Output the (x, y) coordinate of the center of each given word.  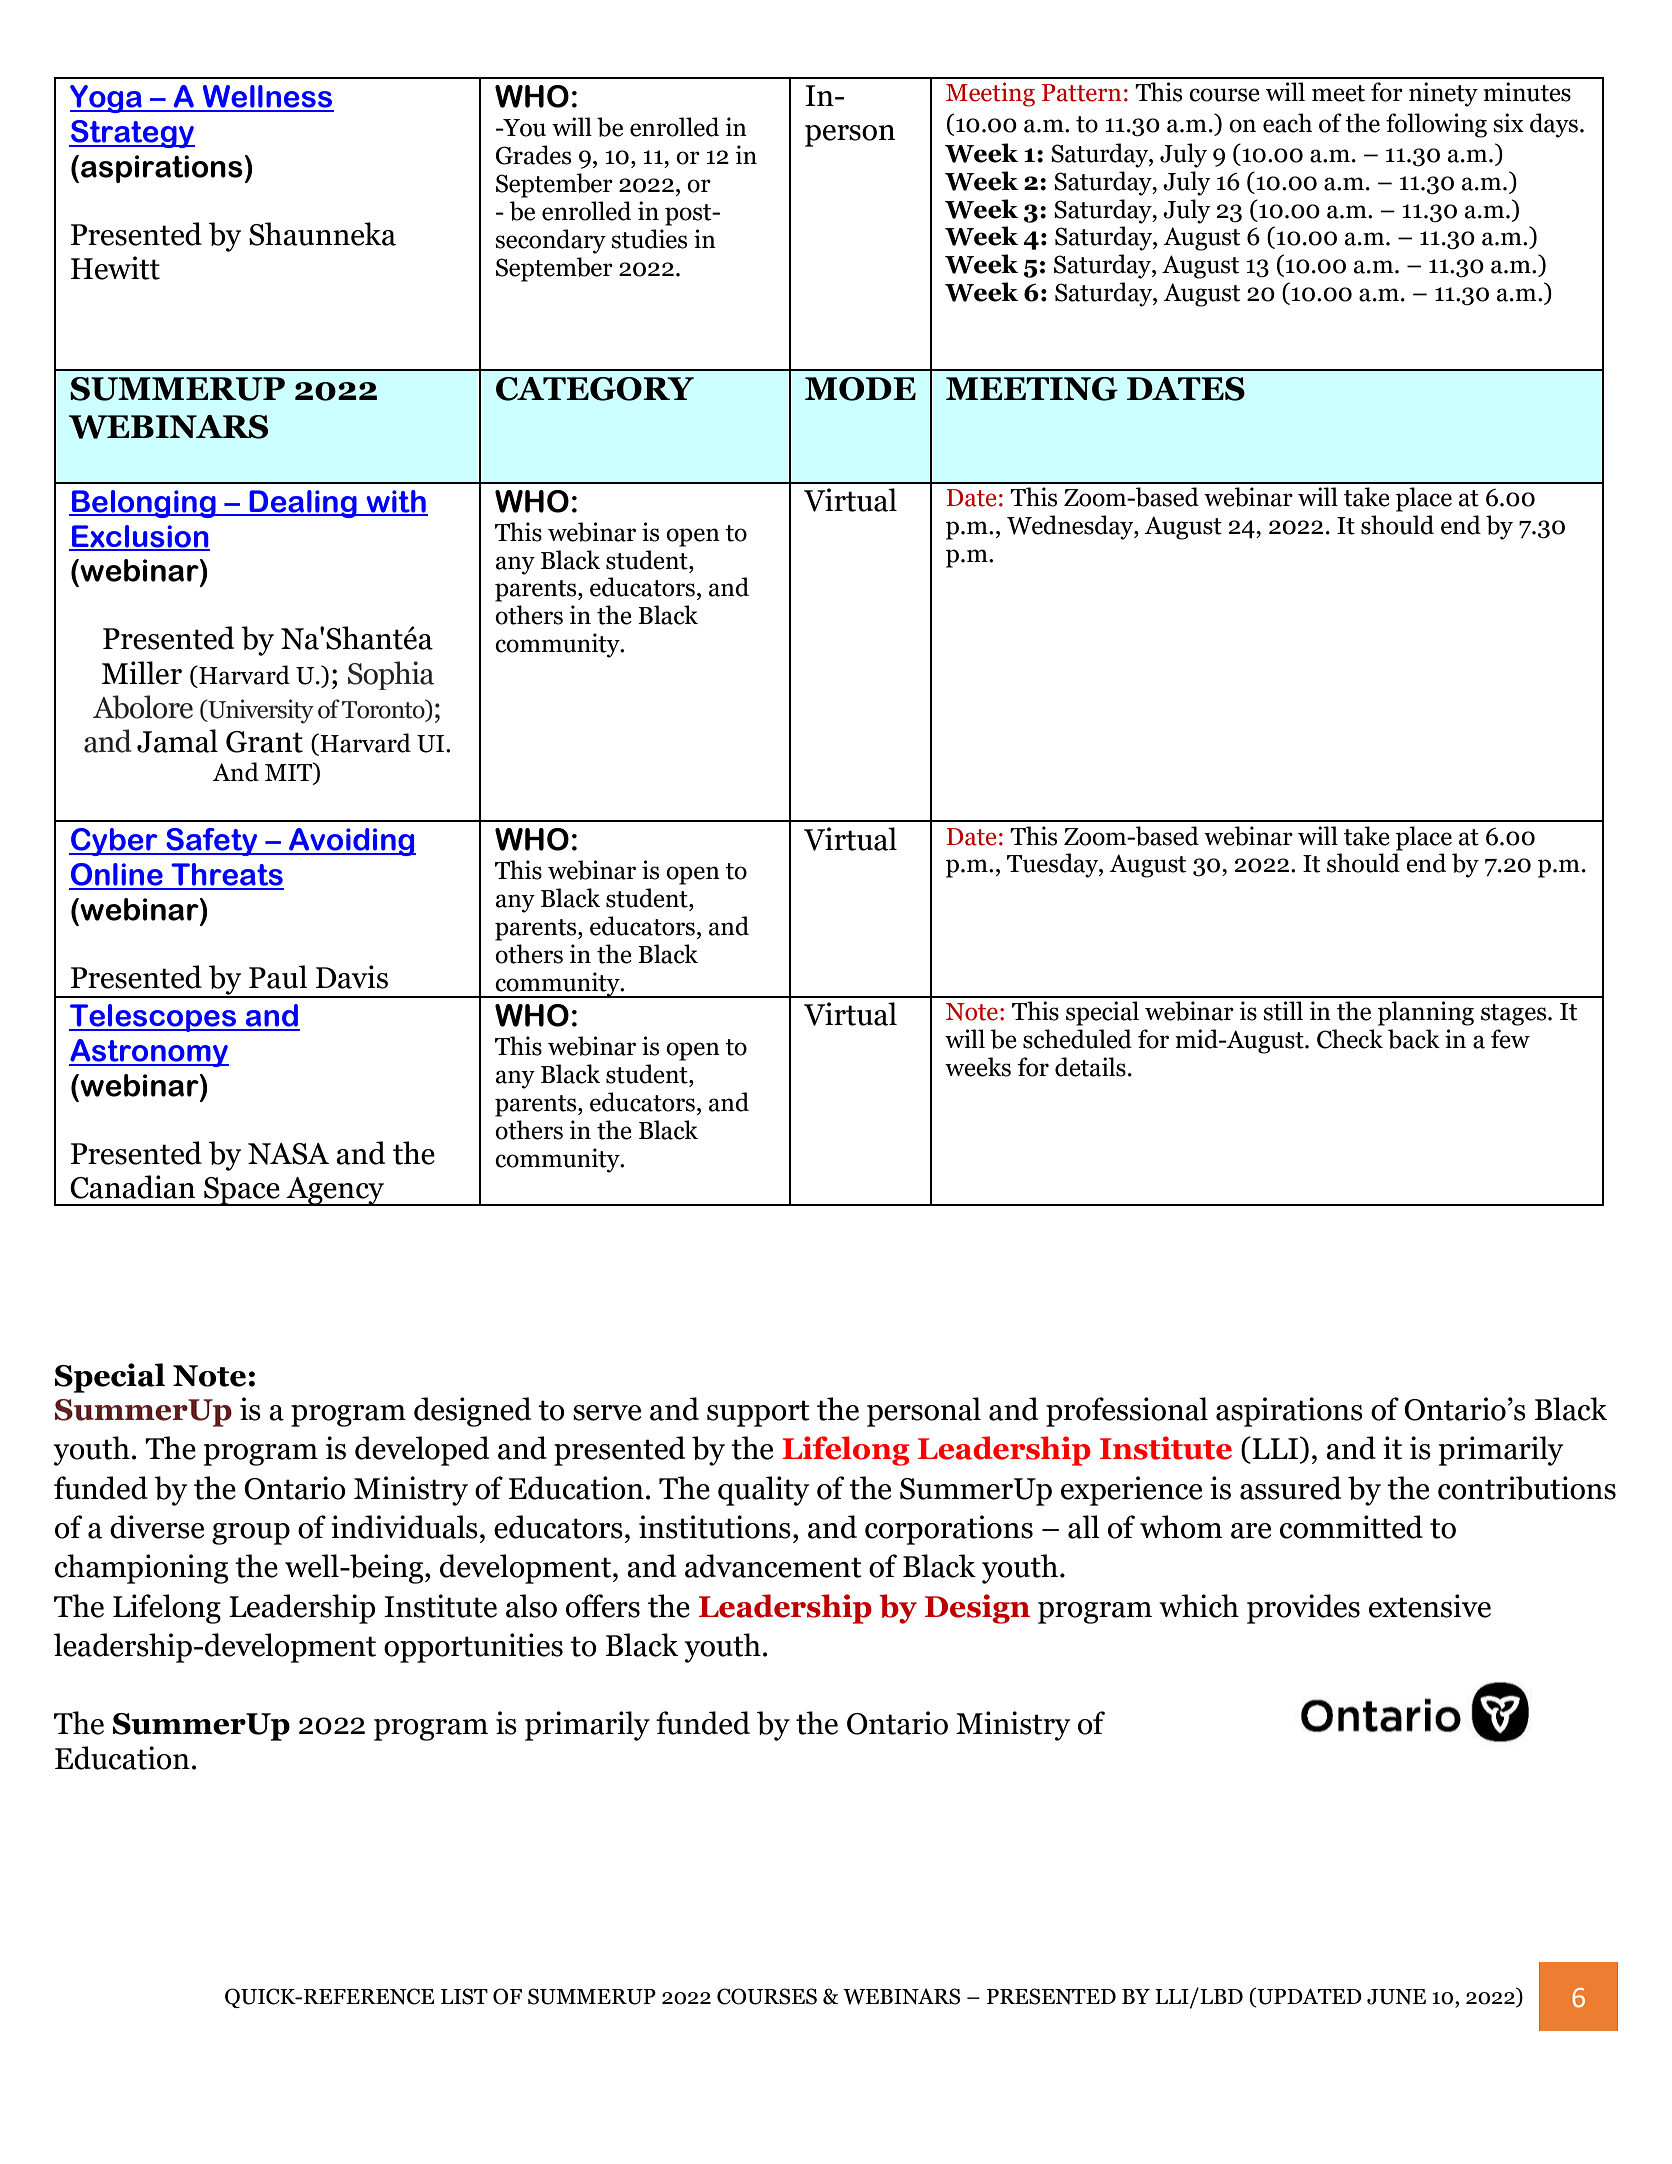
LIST (464, 1996)
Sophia (391, 675)
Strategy (132, 134)
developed (422, 1451)
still (1283, 1011)
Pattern (1082, 93)
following (1436, 125)
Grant (264, 742)
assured (1290, 1488)
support (758, 1413)
